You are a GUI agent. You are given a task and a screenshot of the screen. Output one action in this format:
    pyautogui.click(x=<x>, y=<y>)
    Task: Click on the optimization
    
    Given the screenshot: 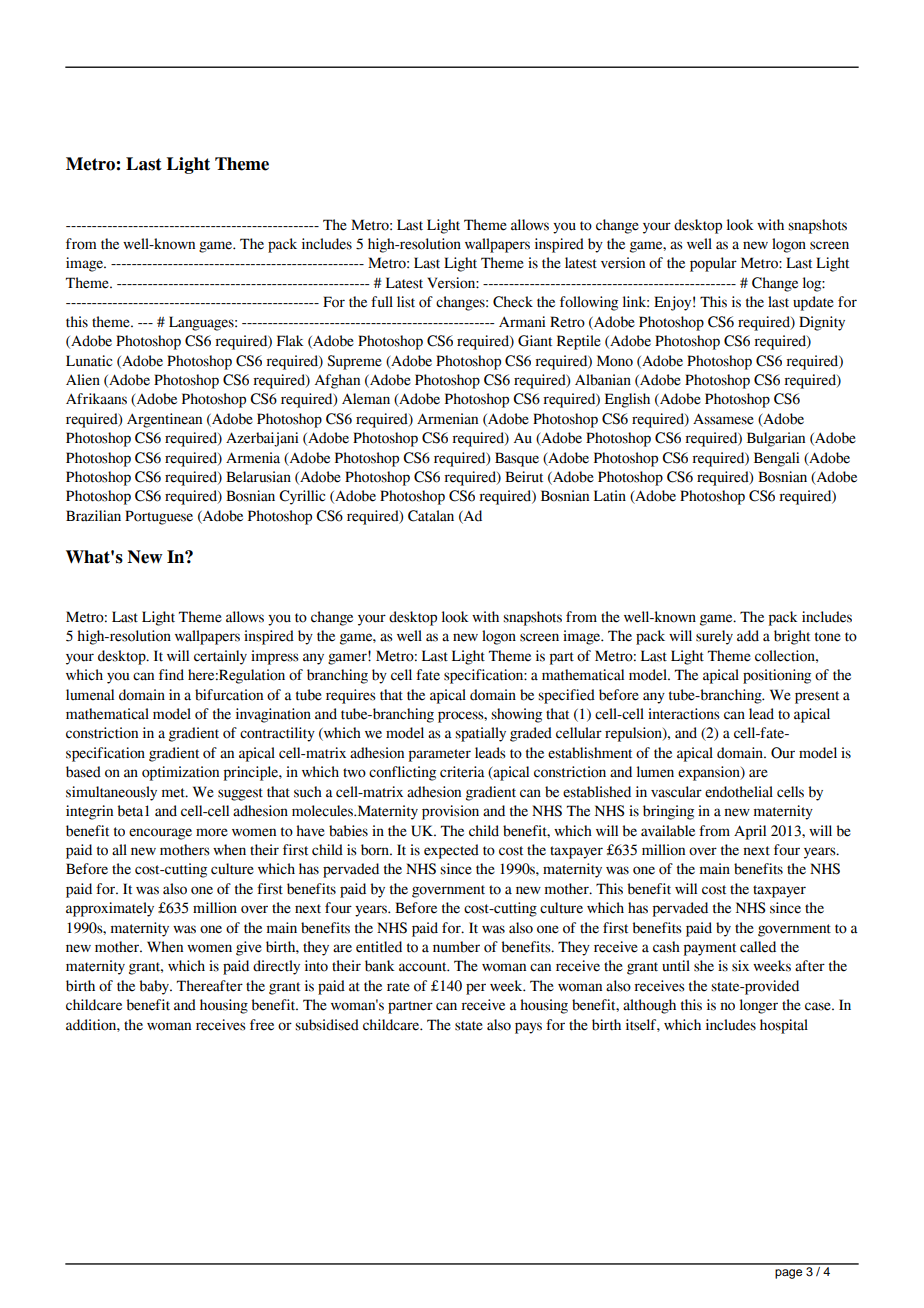 What is the action you would take?
    pyautogui.click(x=180, y=773)
